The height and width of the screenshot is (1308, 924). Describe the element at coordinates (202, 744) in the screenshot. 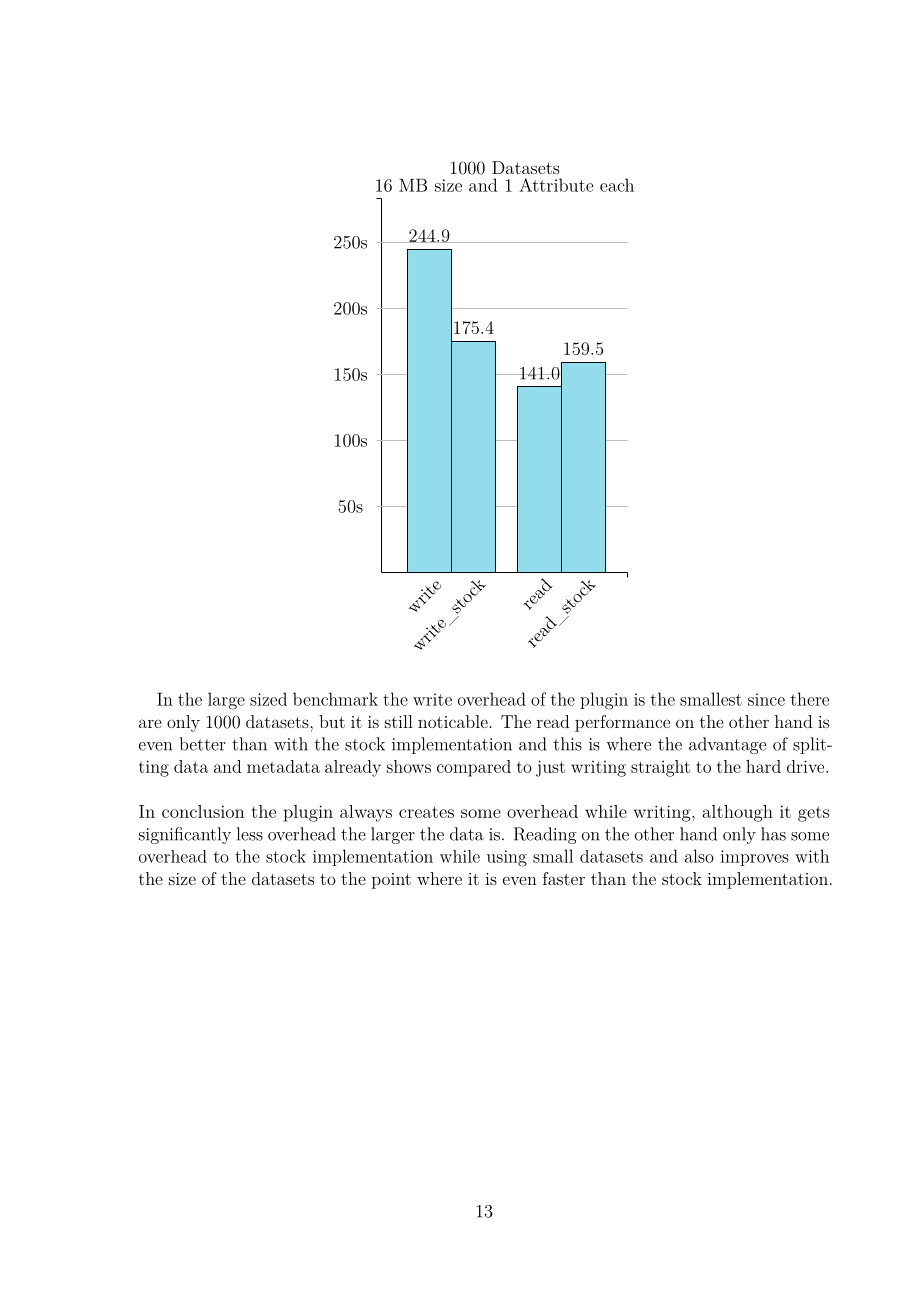

I see `better` at that location.
